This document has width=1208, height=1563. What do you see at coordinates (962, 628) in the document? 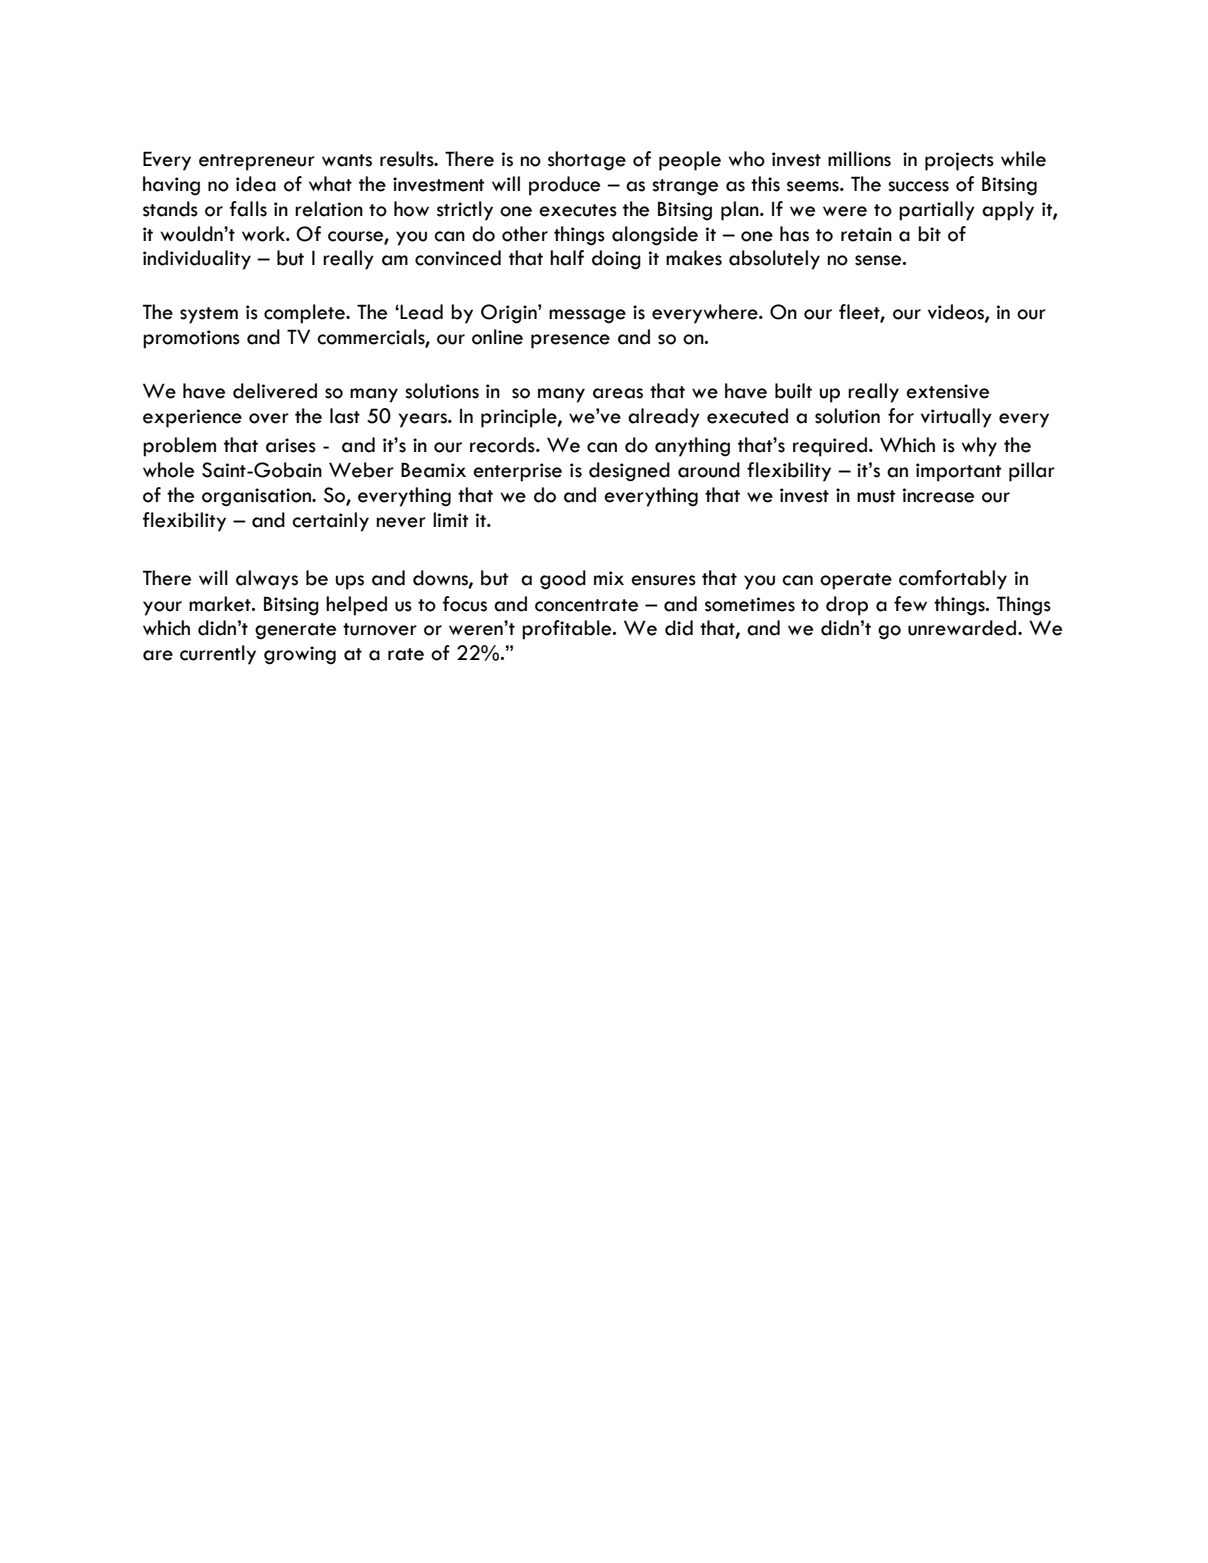
I see `unrewarded` at bounding box center [962, 628].
